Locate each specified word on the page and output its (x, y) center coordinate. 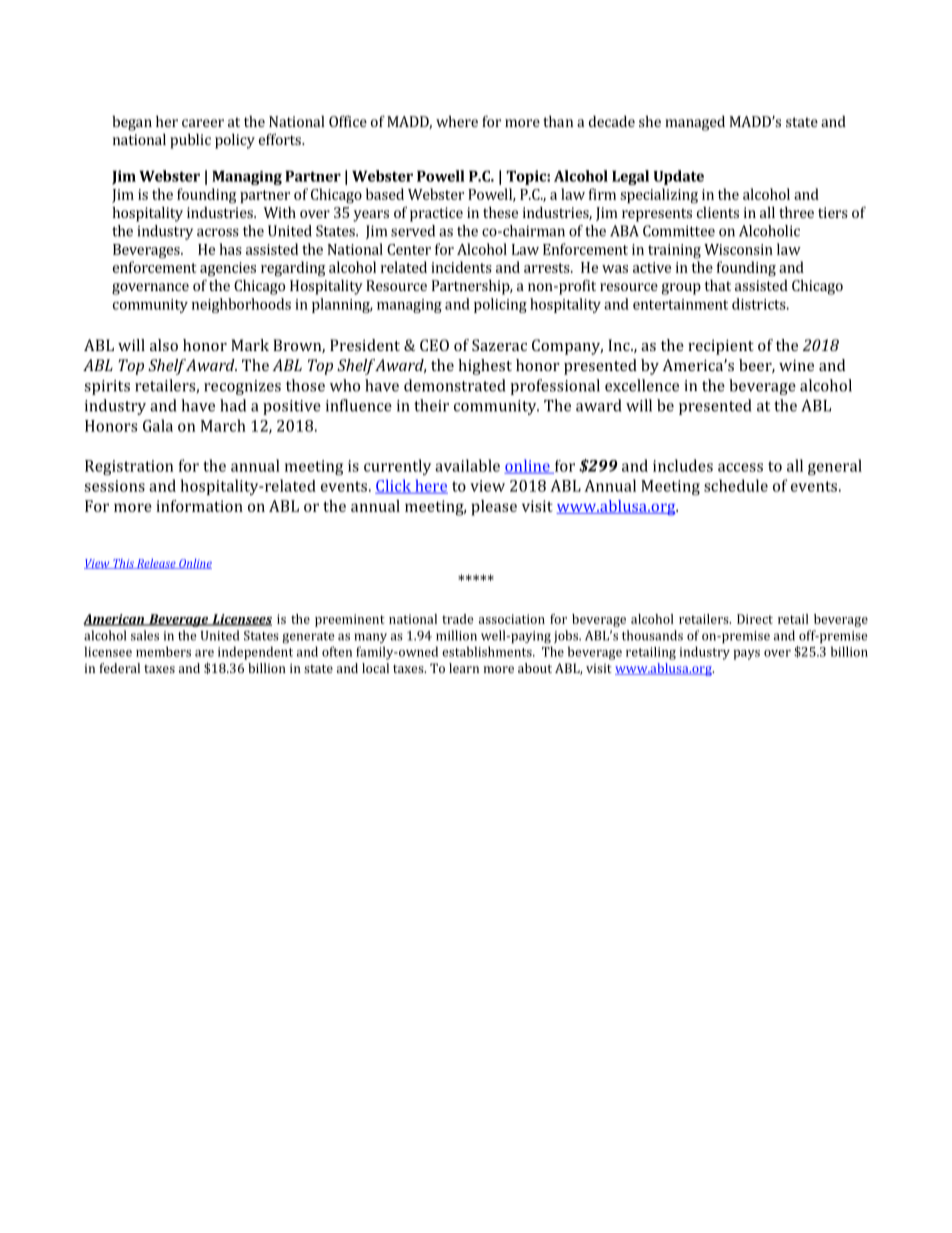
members (163, 651)
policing (500, 305)
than (558, 121)
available (467, 465)
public (190, 141)
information (199, 506)
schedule (736, 485)
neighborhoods (241, 305)
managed (695, 123)
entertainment (680, 304)
